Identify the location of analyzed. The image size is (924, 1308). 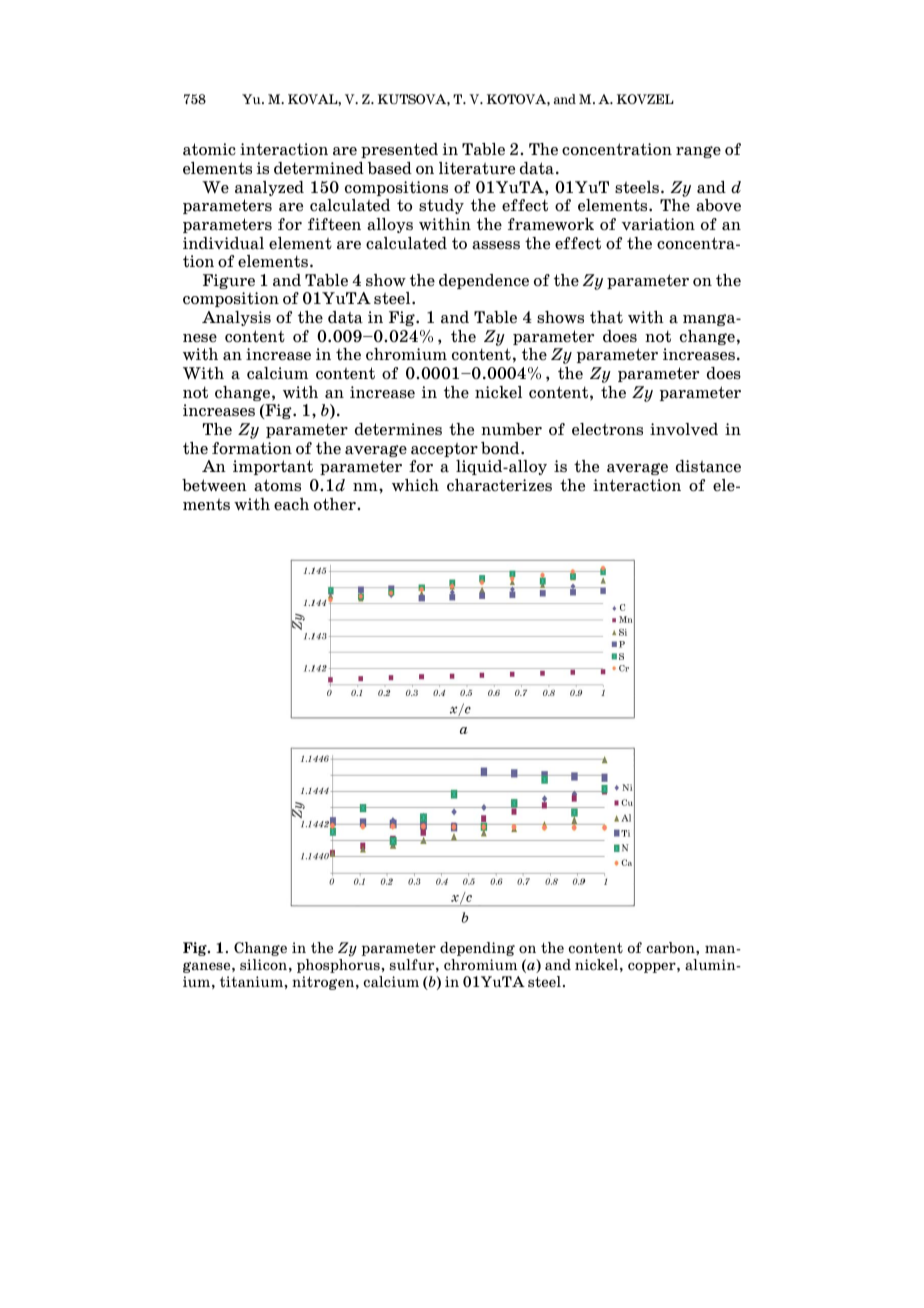
(269, 188).
